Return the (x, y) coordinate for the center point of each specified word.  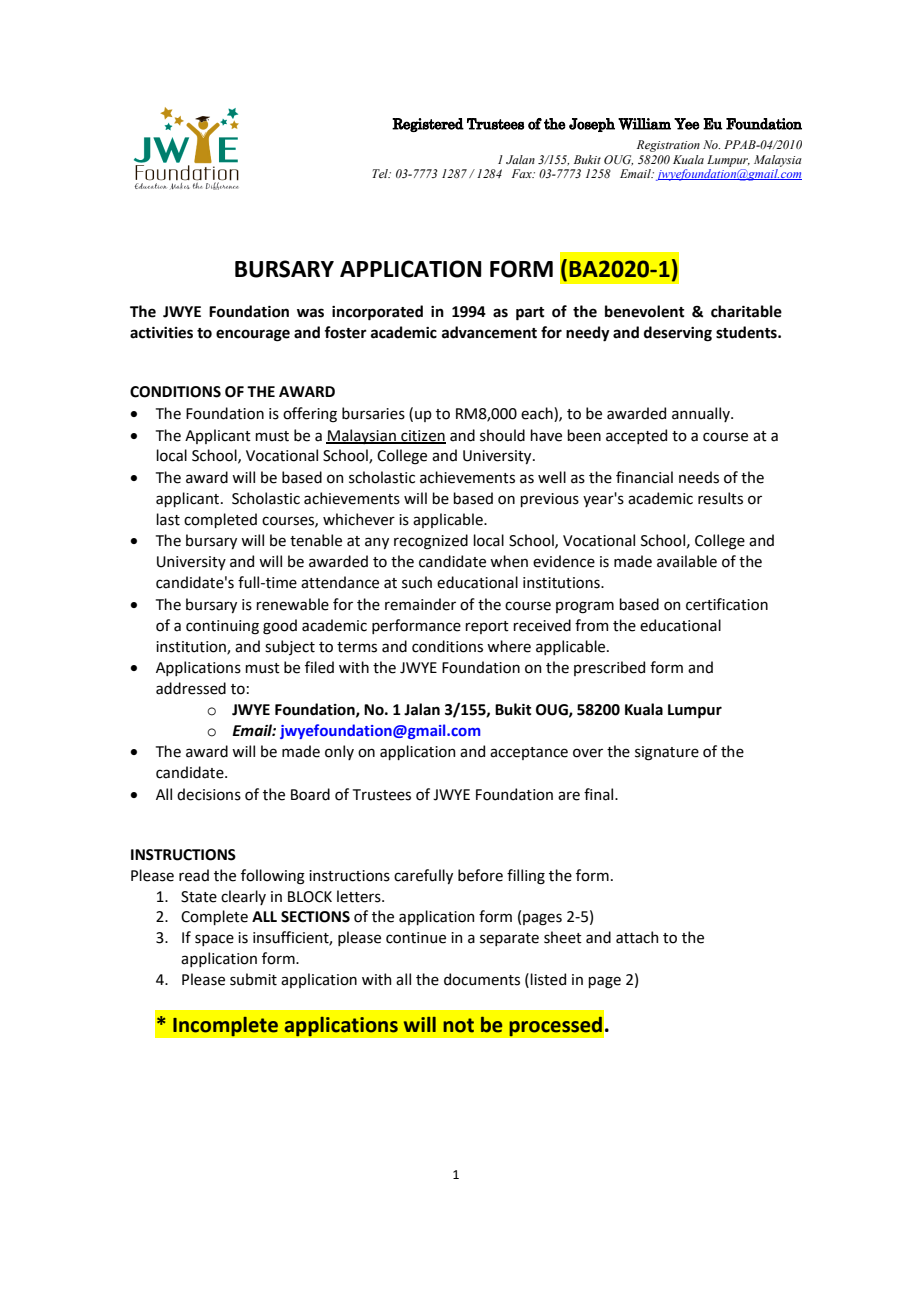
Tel (381, 173)
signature (667, 753)
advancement (489, 332)
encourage (253, 335)
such (417, 582)
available (687, 561)
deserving (678, 334)
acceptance (529, 753)
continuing (222, 627)
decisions (209, 794)
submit (253, 979)
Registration (668, 146)
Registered (428, 125)
